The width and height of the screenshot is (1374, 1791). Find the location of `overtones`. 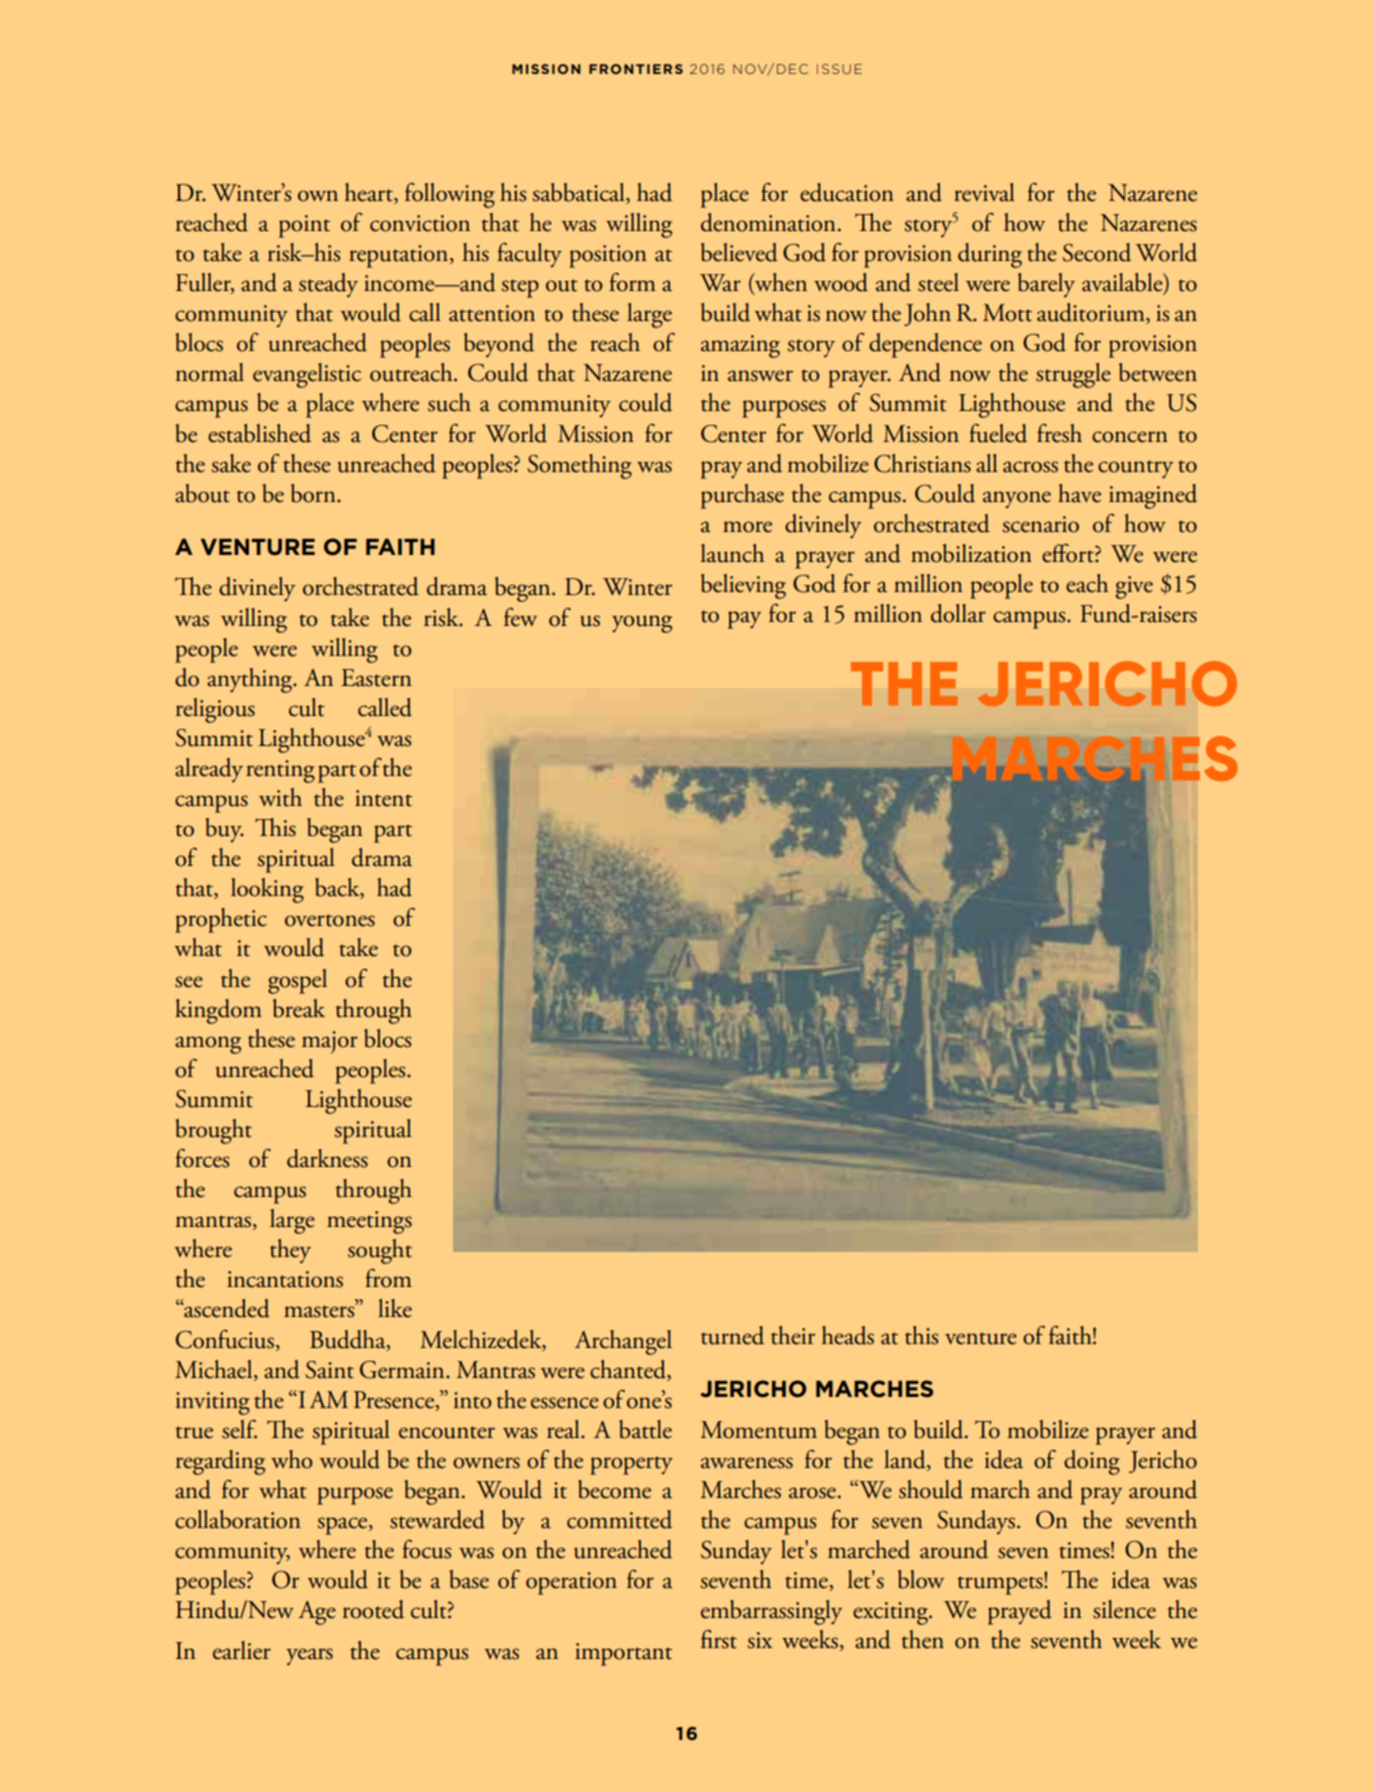

overtones is located at coordinates (330, 920).
